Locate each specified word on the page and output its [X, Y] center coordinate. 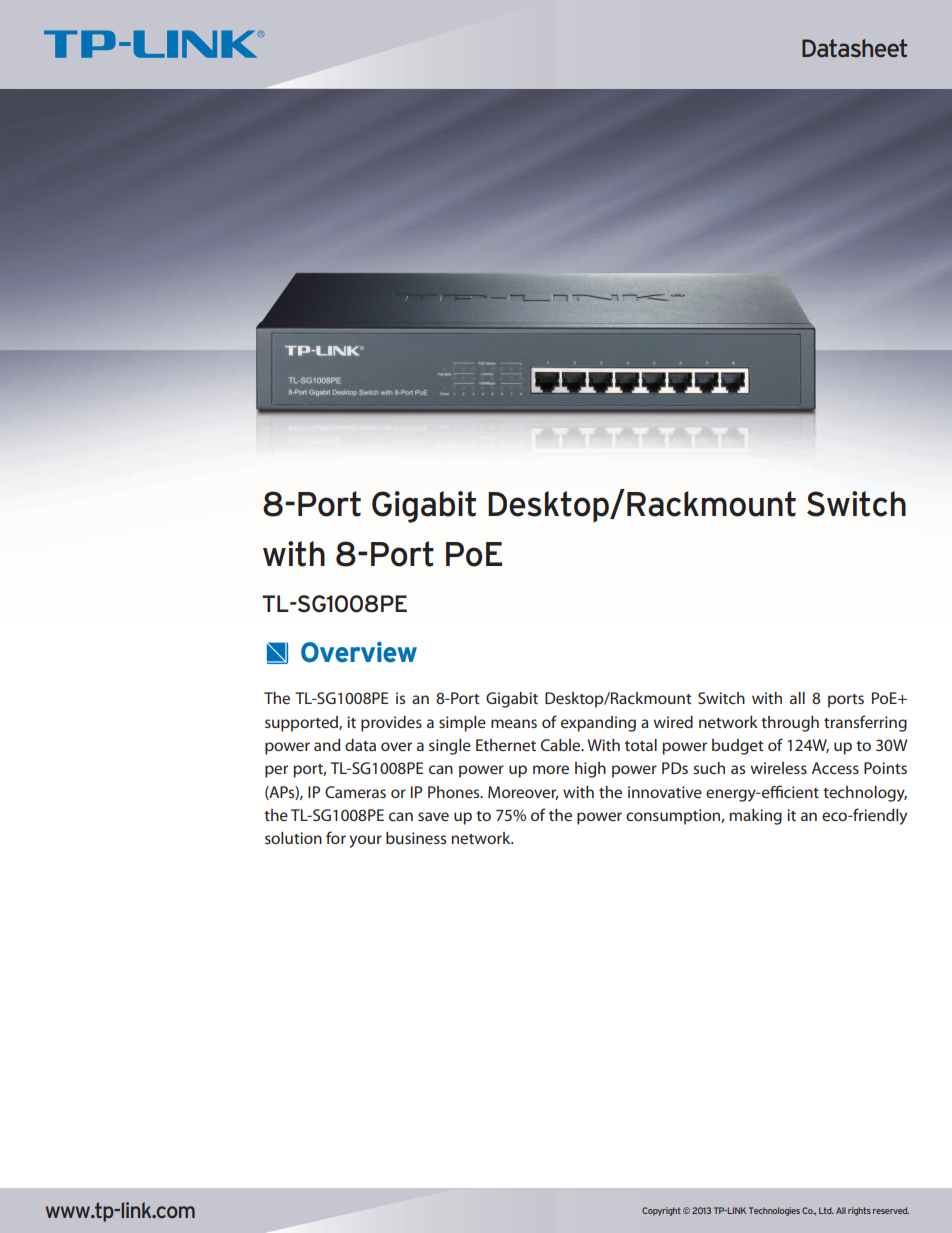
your [365, 841]
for [336, 837]
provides [391, 724]
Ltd [826, 1210]
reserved [891, 1210]
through [790, 724]
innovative [665, 792]
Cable [562, 745]
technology [865, 794]
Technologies [774, 1211]
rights [859, 1211]
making [755, 817]
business [416, 838]
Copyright [661, 1211]
